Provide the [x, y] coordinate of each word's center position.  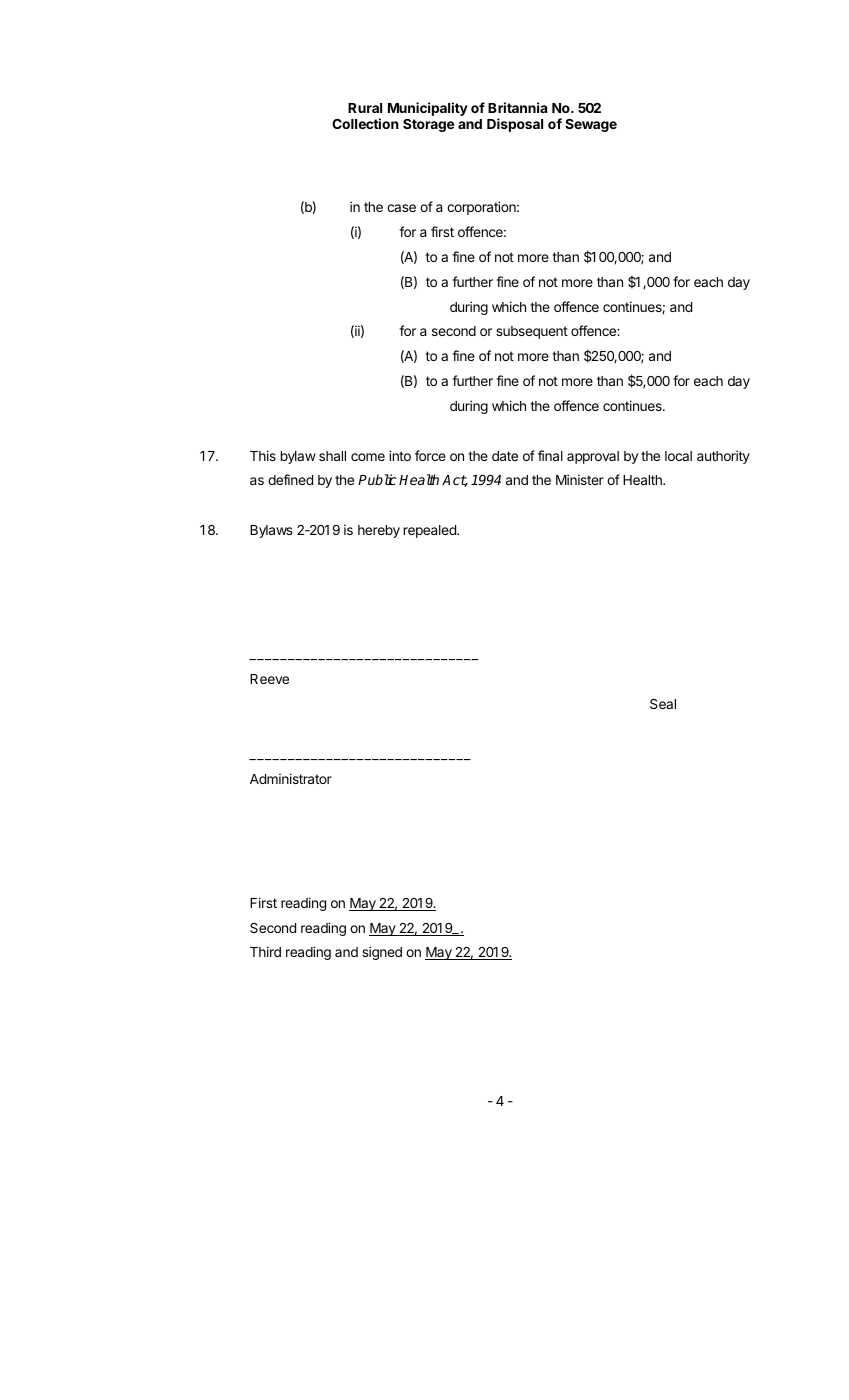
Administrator [291, 778]
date [505, 456]
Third [265, 951]
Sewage [591, 125]
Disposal [515, 125]
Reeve [269, 679]
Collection [365, 123]
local [678, 456]
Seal [663, 704]
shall [332, 456]
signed [382, 953]
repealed [431, 531]
